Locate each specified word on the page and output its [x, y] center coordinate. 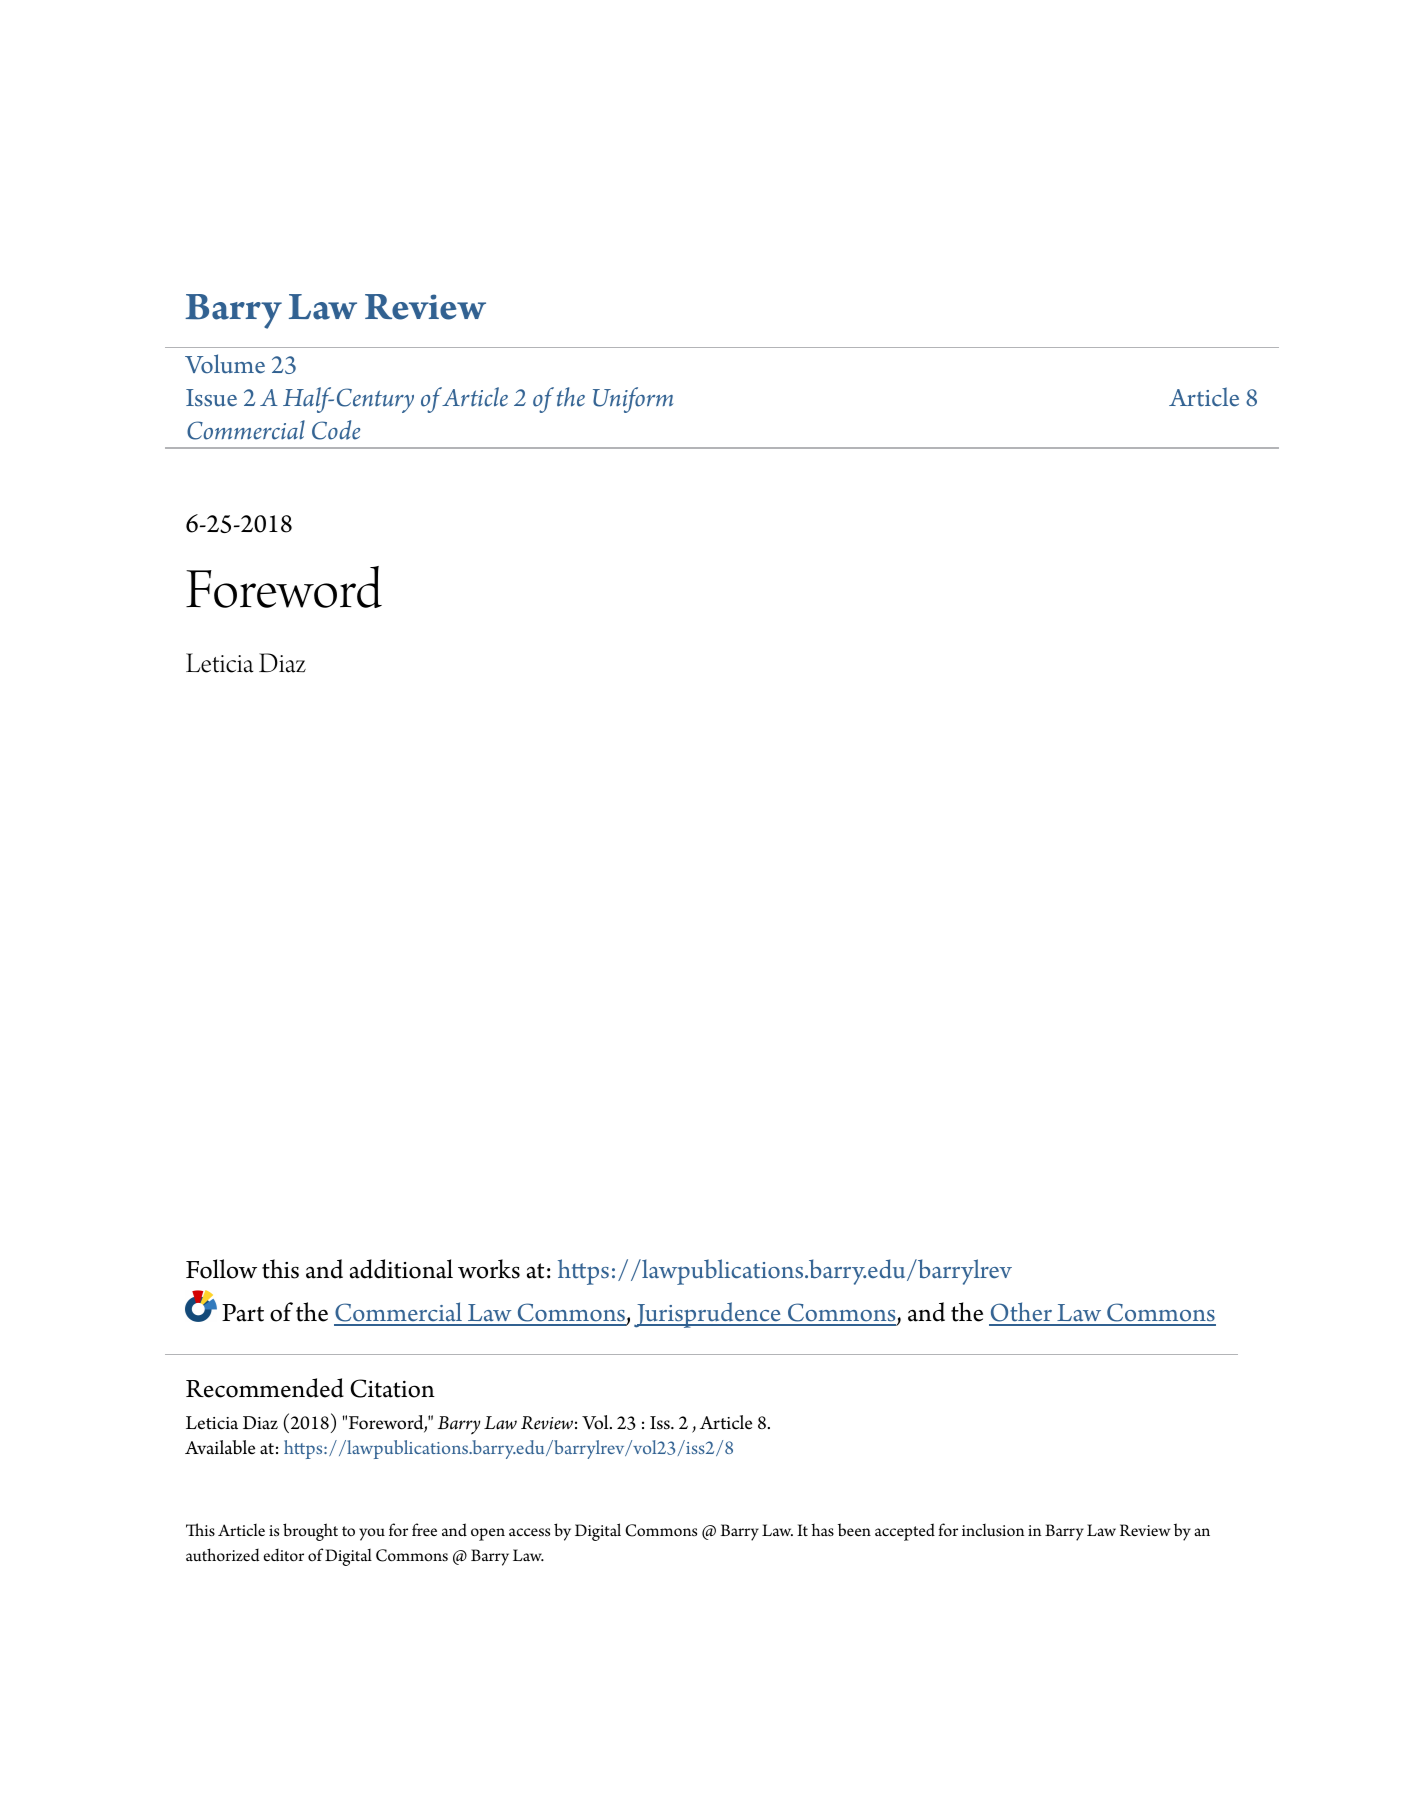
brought [310, 1532]
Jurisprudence [708, 1315]
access [529, 1532]
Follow [221, 1269]
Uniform [633, 400]
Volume [225, 364]
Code [336, 430]
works [489, 1269]
